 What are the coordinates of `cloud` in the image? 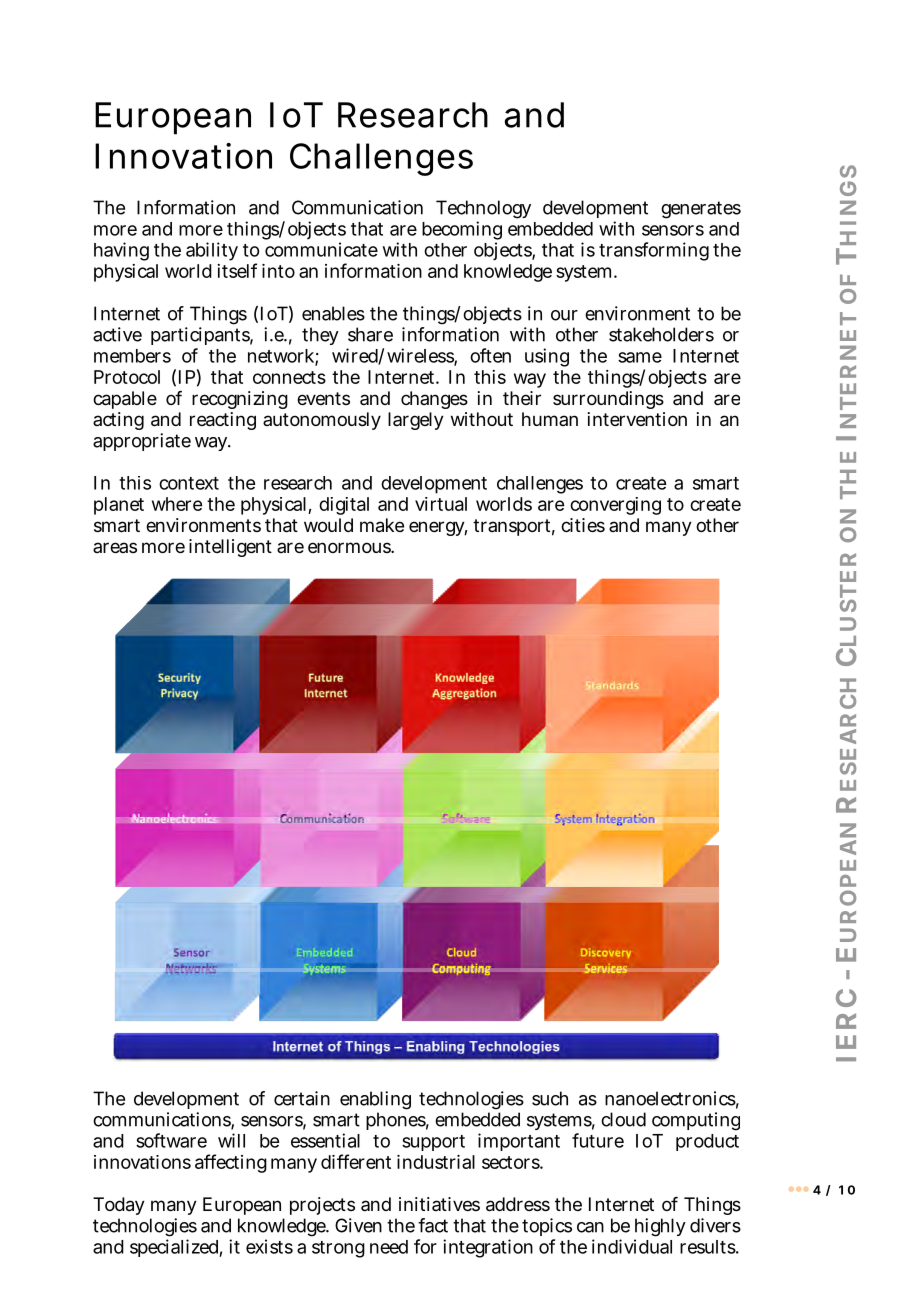 It's located at (623, 1119).
